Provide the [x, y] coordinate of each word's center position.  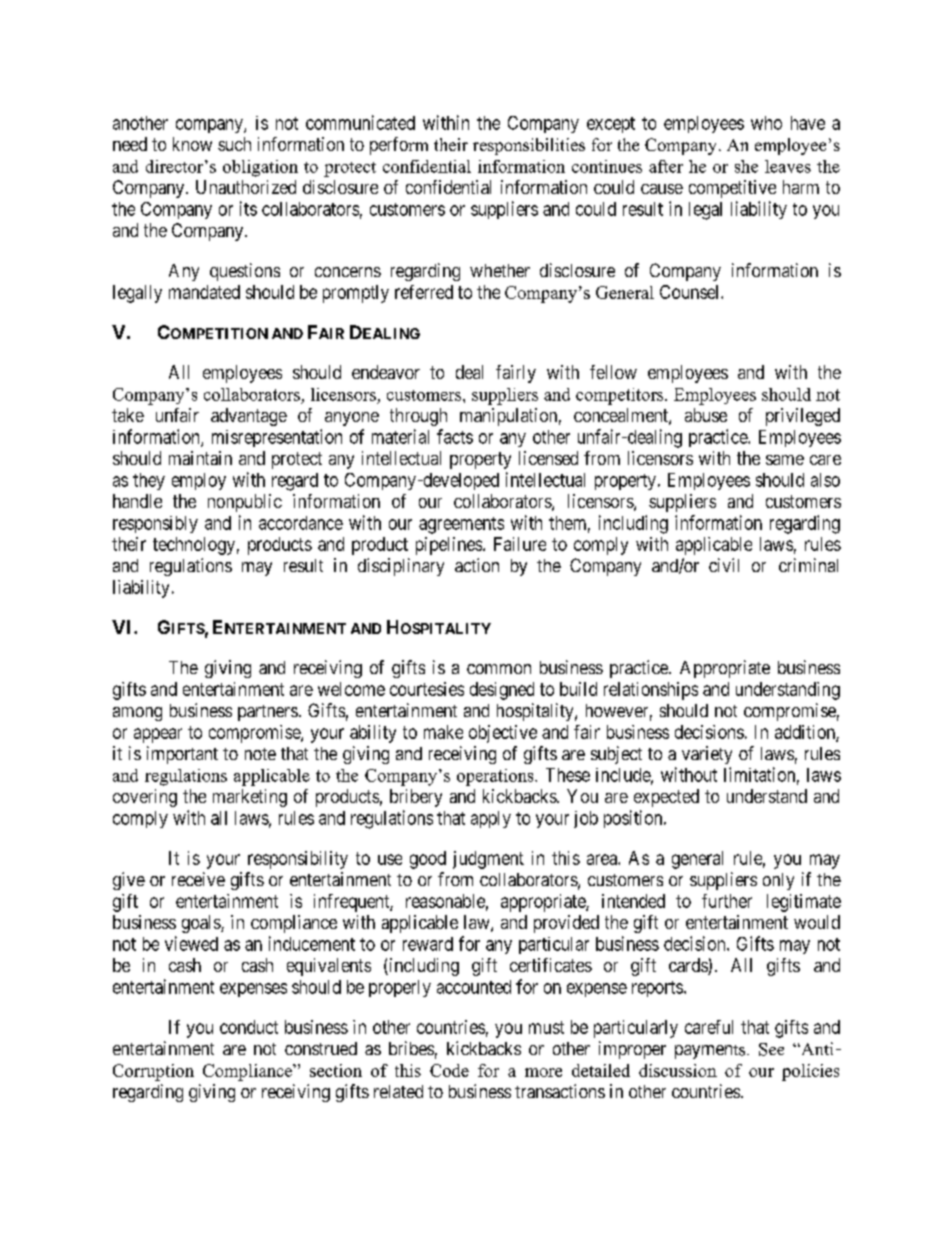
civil [724, 565]
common [499, 669]
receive [198, 879]
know [192, 144]
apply [491, 819]
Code [449, 1070]
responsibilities [529, 146]
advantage [249, 417]
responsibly [155, 524]
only [778, 881]
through [418, 417]
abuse [706, 415]
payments [711, 1052]
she [746, 166]
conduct [249, 1027]
